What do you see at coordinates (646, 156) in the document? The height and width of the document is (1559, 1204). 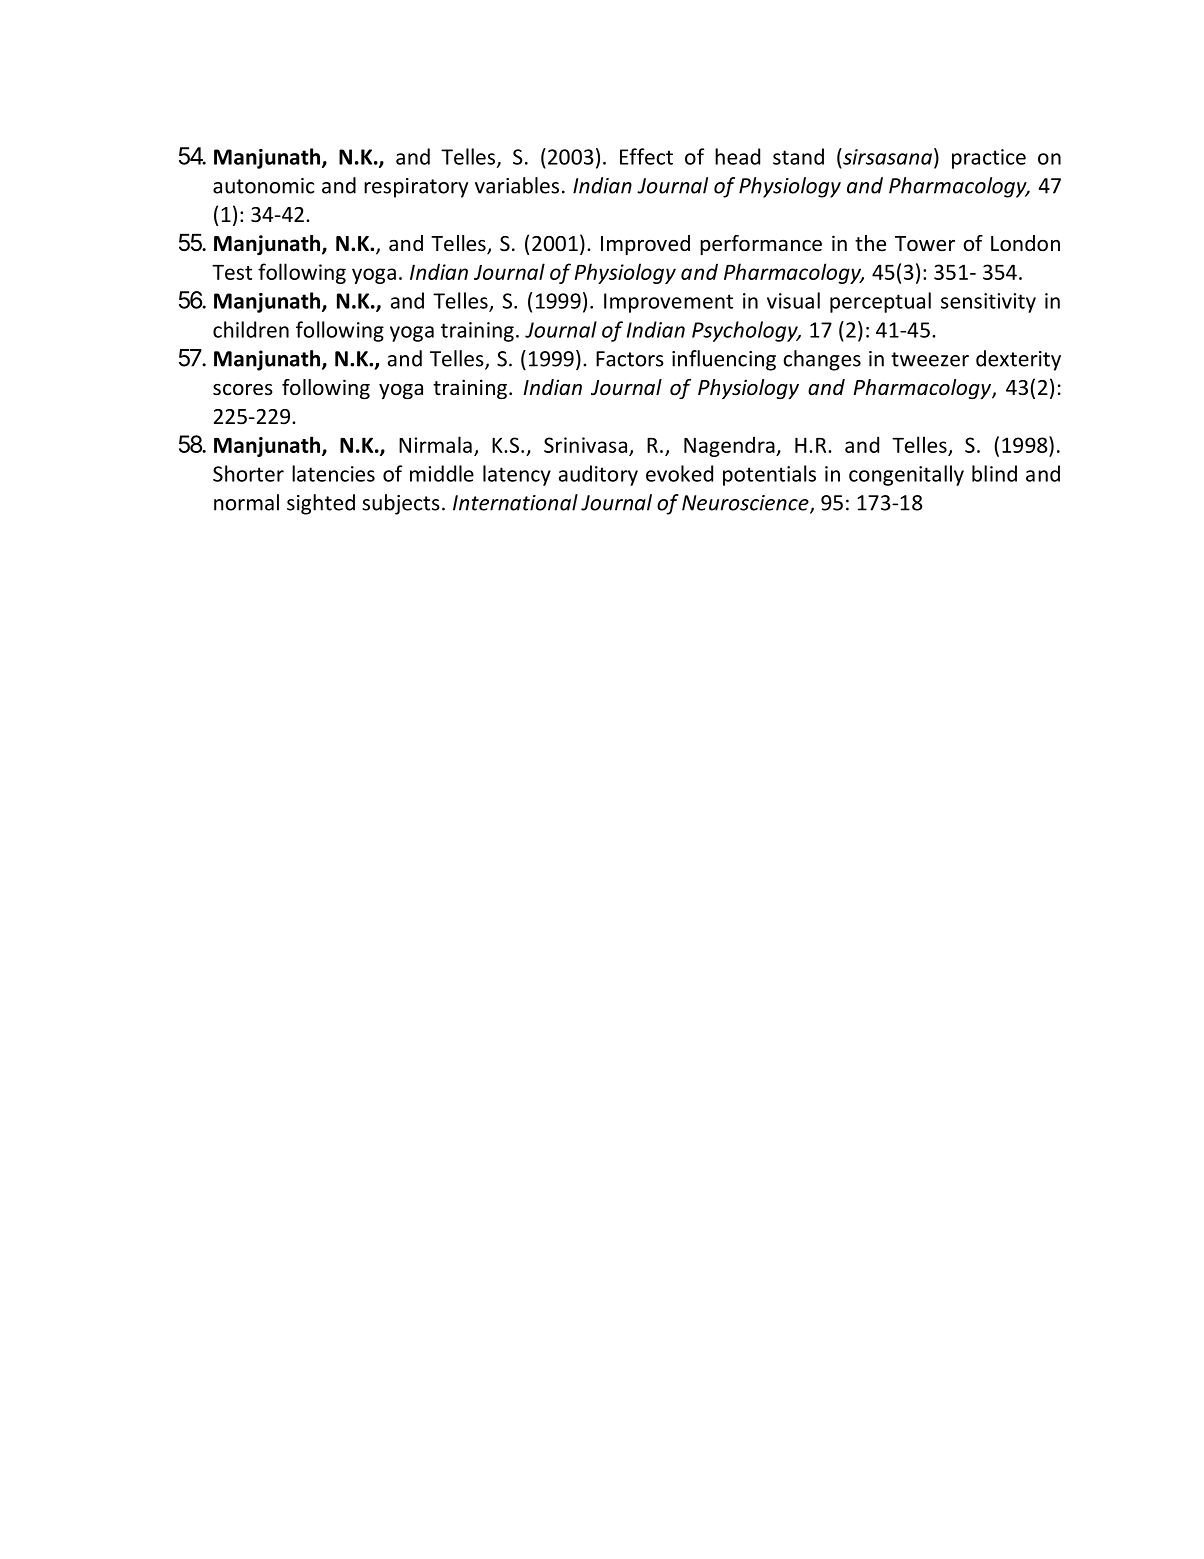 I see `Effect` at bounding box center [646, 156].
